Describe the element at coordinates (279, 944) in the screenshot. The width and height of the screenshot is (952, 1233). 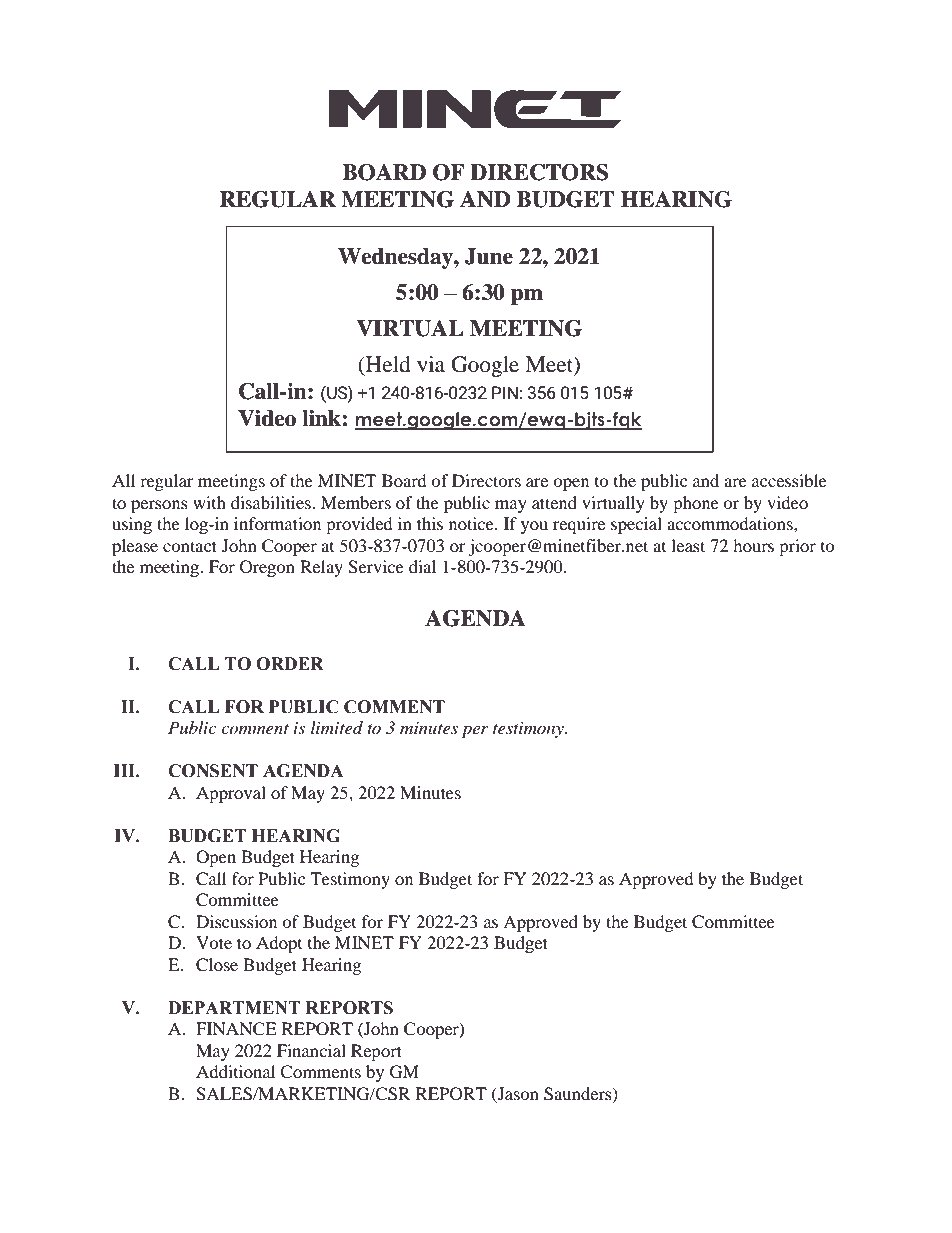
I see `Adopt` at that location.
